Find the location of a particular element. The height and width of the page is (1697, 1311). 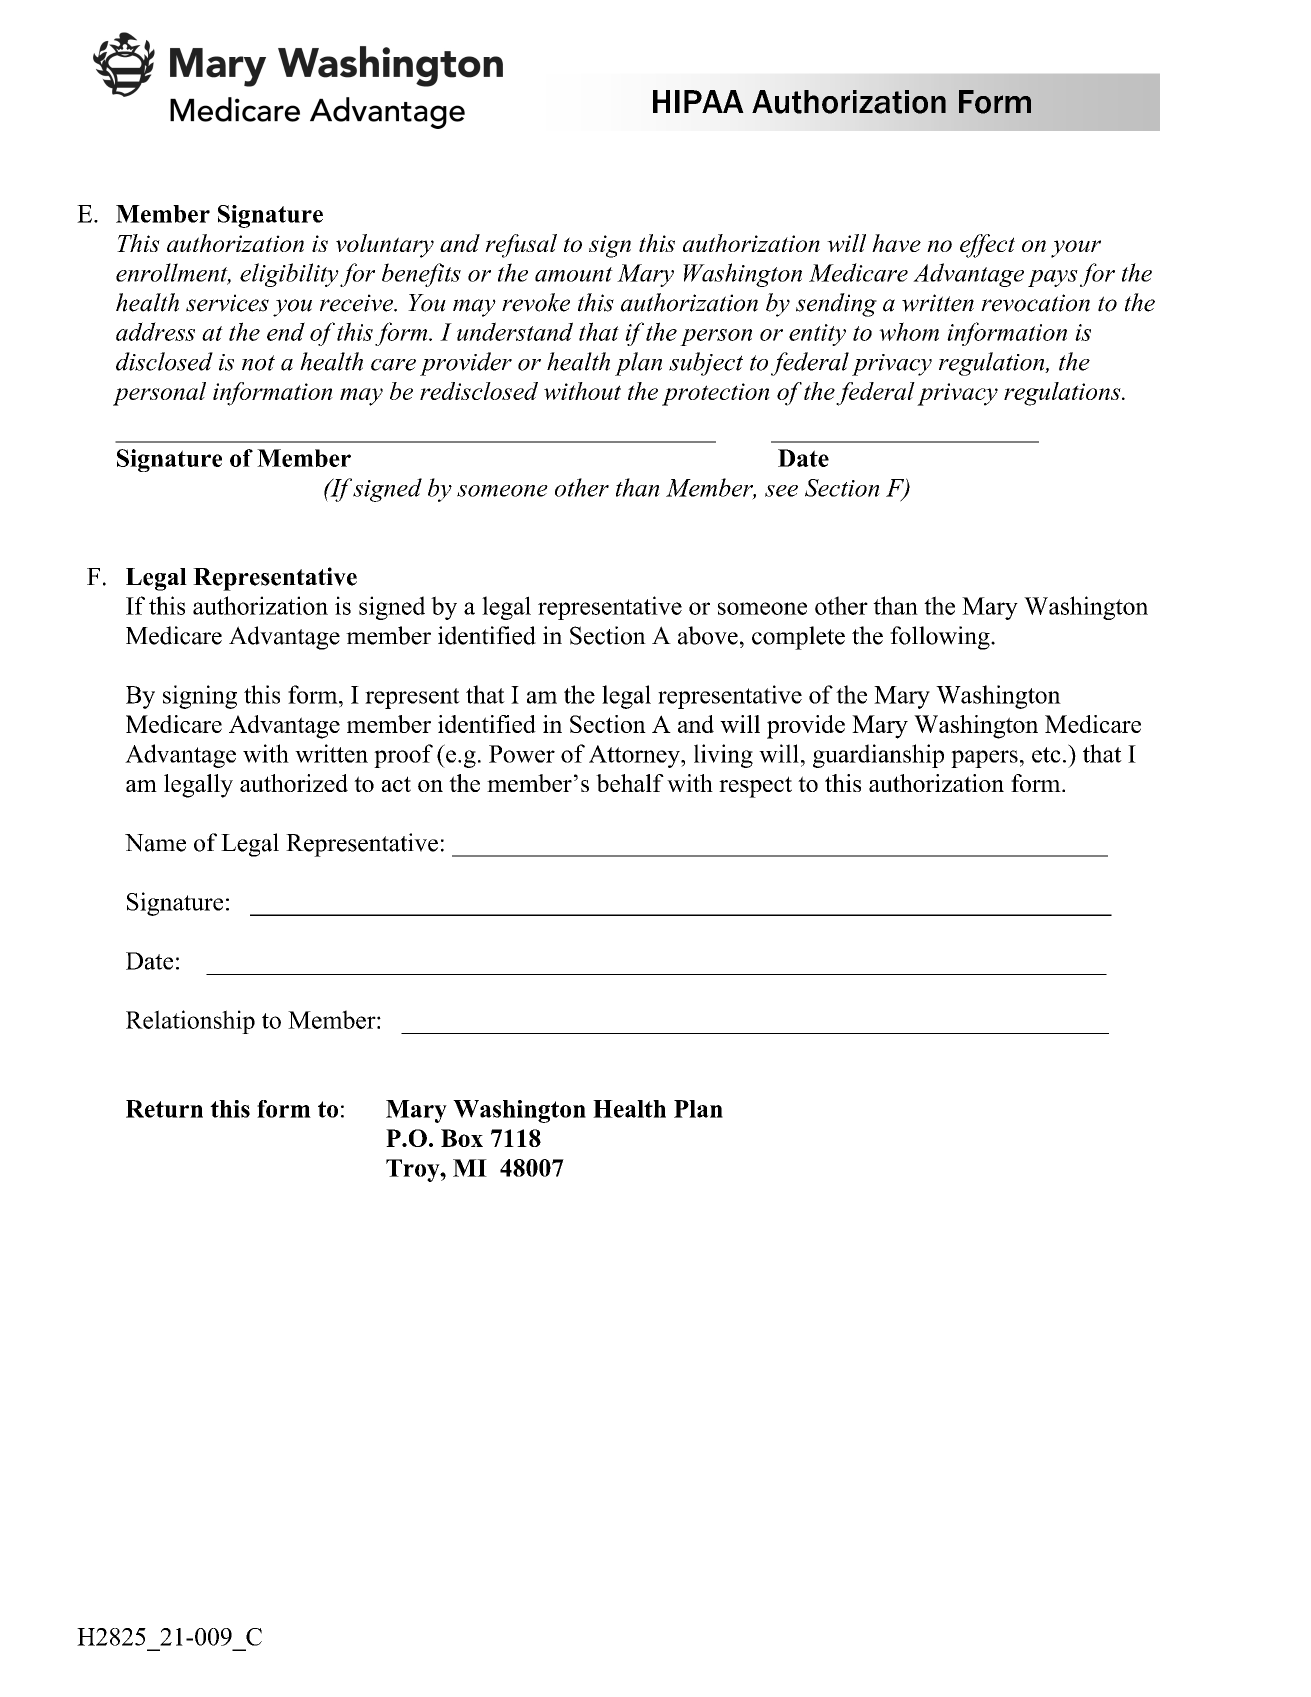

respect is located at coordinates (755, 787).
